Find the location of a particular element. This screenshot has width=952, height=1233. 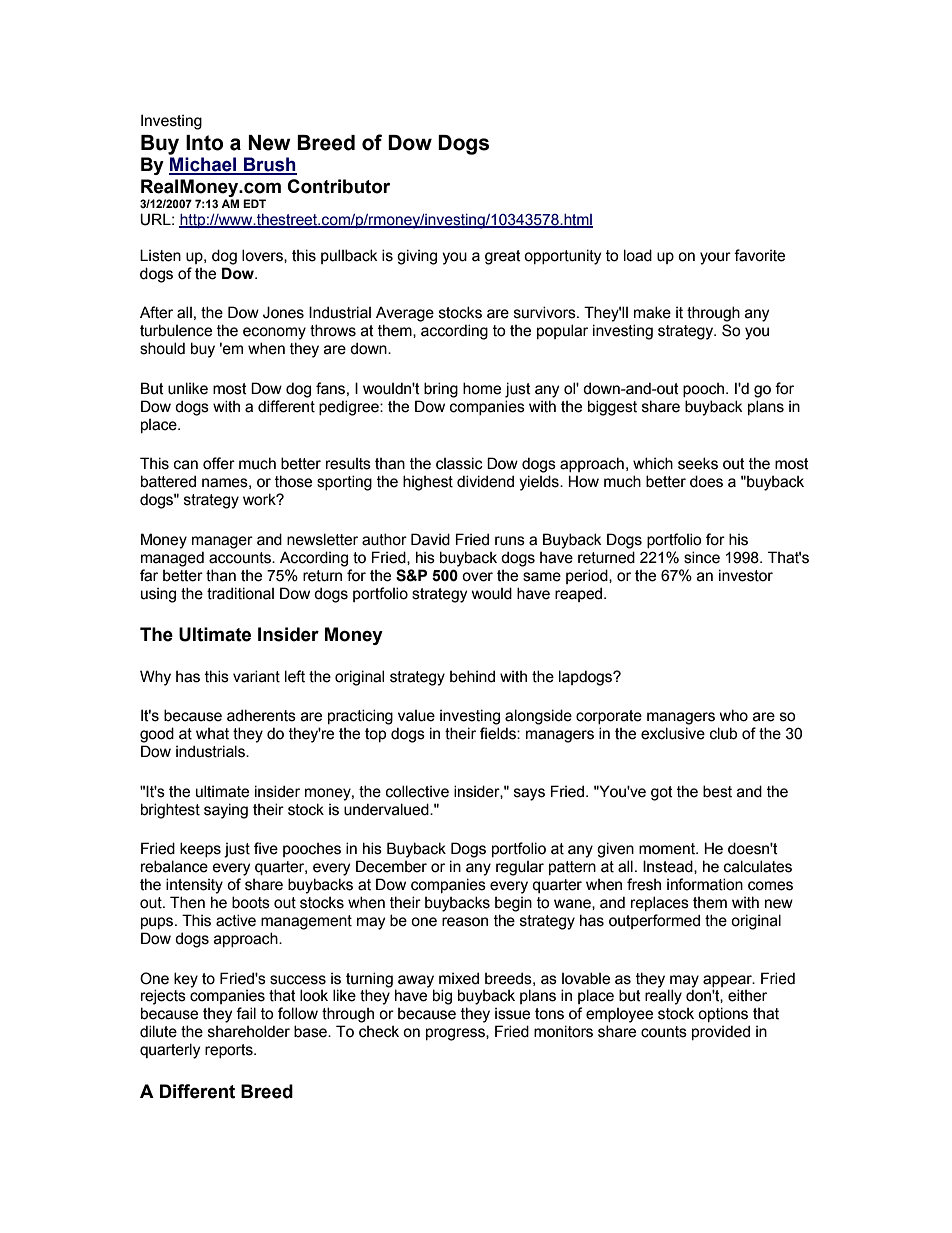

provided is located at coordinates (721, 1032).
